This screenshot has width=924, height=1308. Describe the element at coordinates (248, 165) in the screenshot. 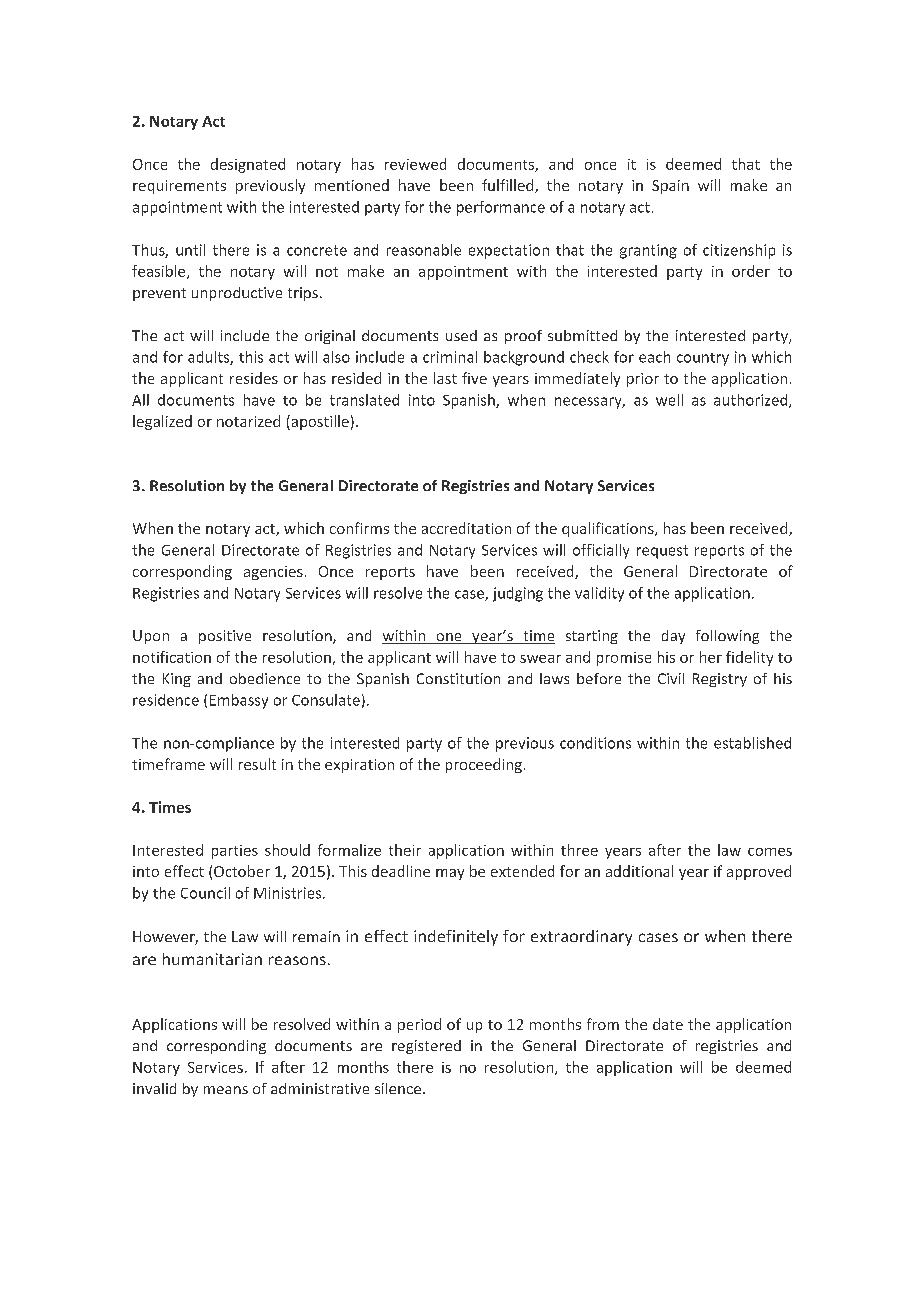

I see `designated` at that location.
